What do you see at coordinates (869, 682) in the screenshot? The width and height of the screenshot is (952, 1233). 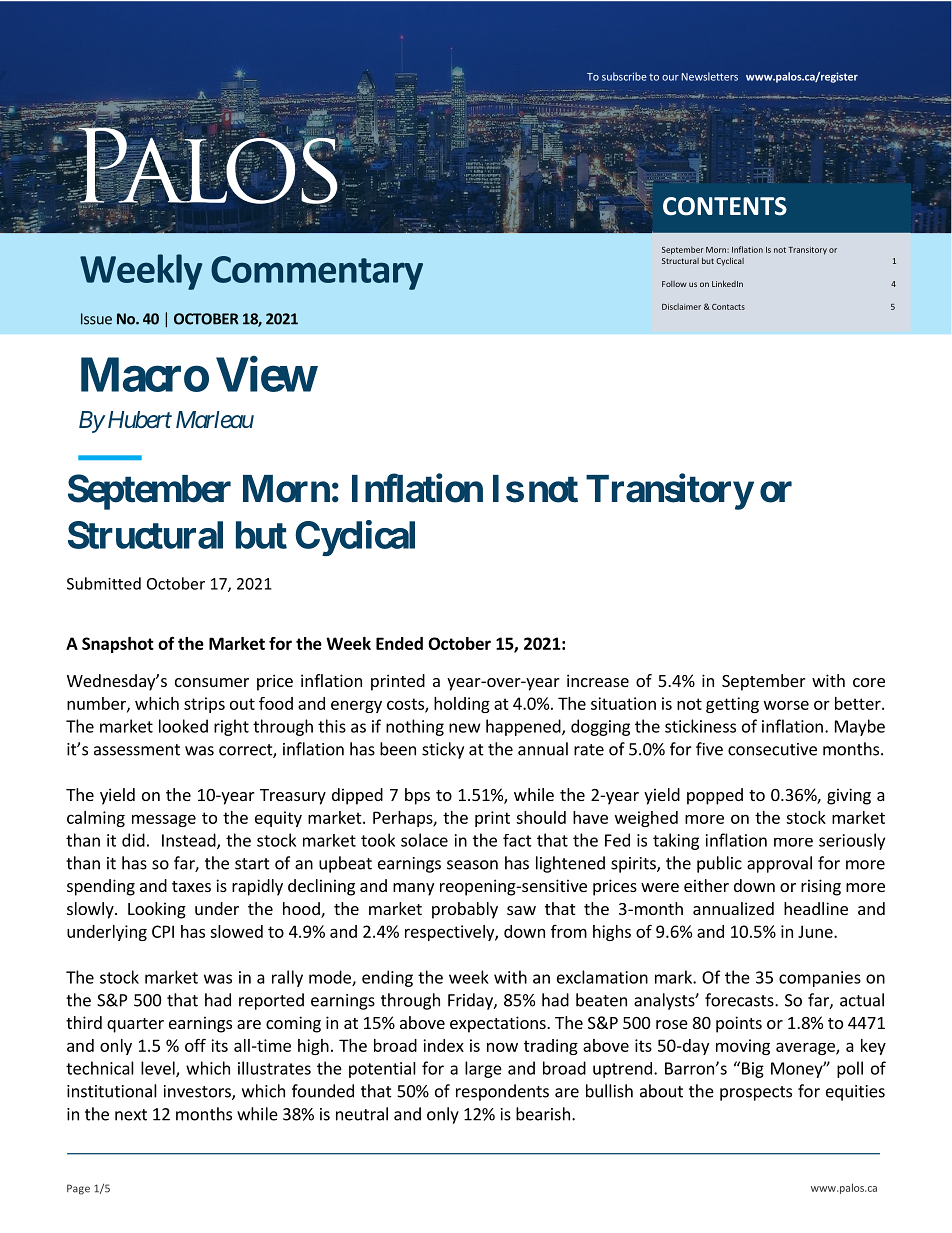 I see `core` at bounding box center [869, 682].
